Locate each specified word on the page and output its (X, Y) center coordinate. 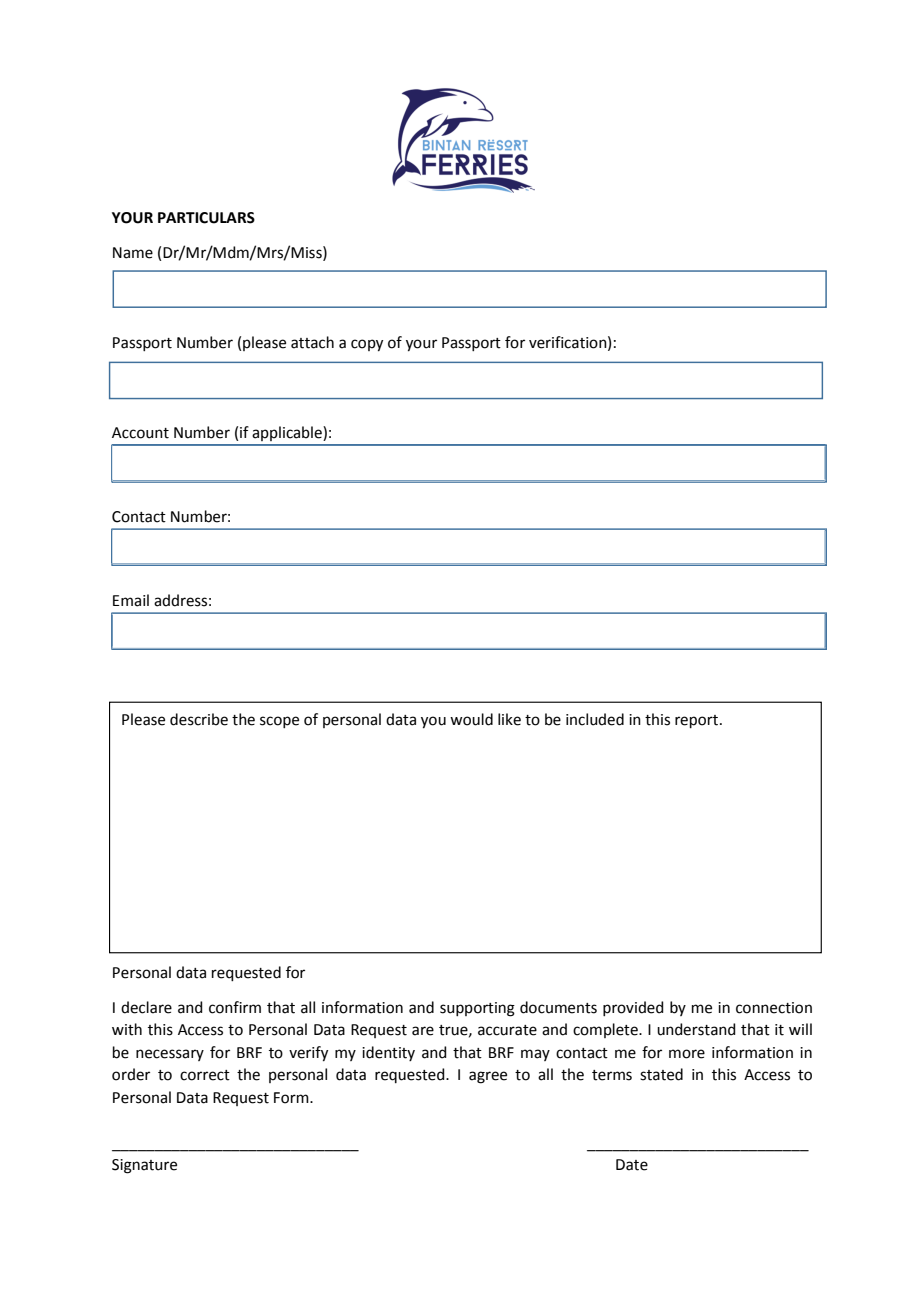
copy (367, 345)
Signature (144, 1166)
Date (632, 1165)
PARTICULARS (206, 218)
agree (488, 1077)
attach (312, 342)
